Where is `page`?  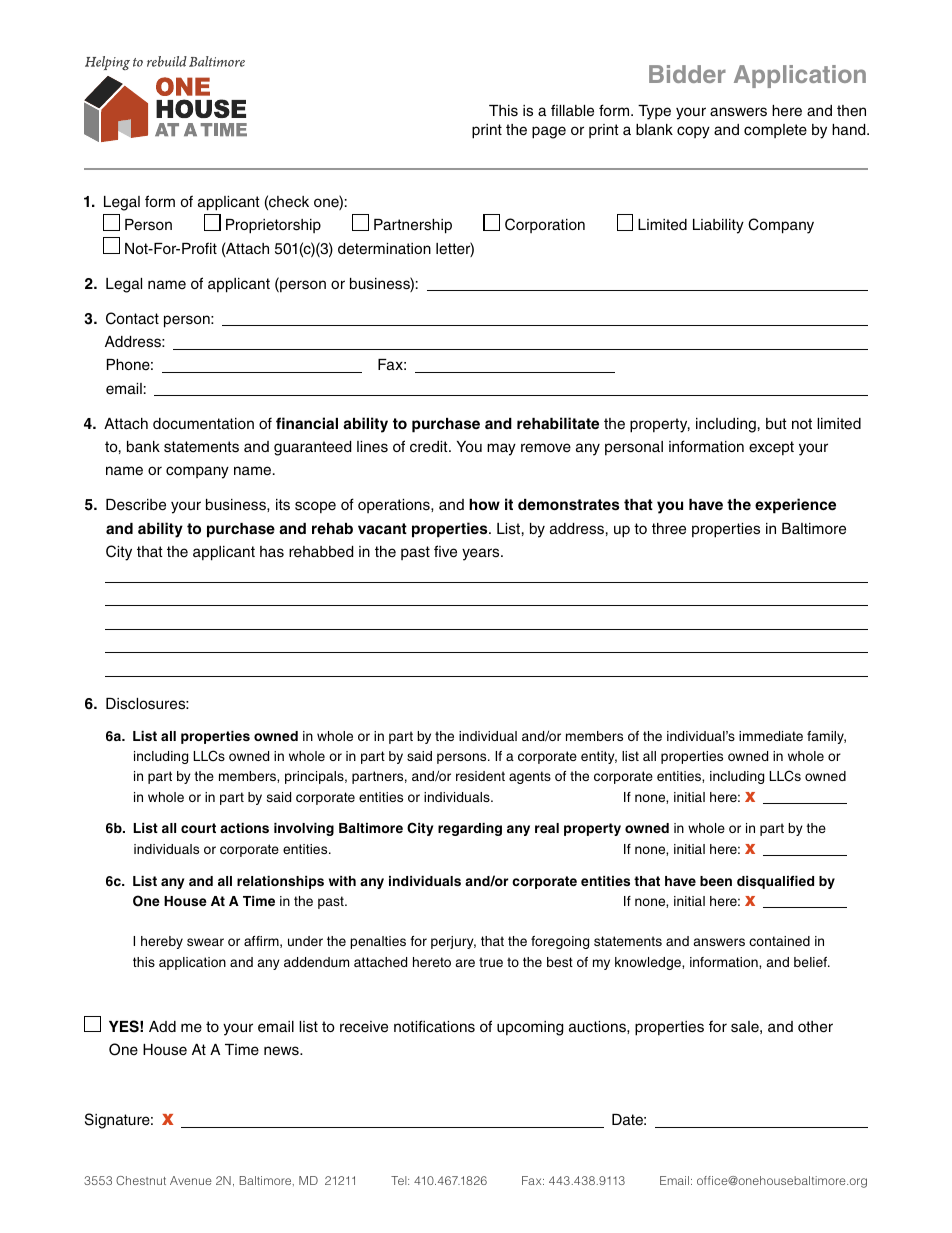 page is located at coordinates (549, 132).
